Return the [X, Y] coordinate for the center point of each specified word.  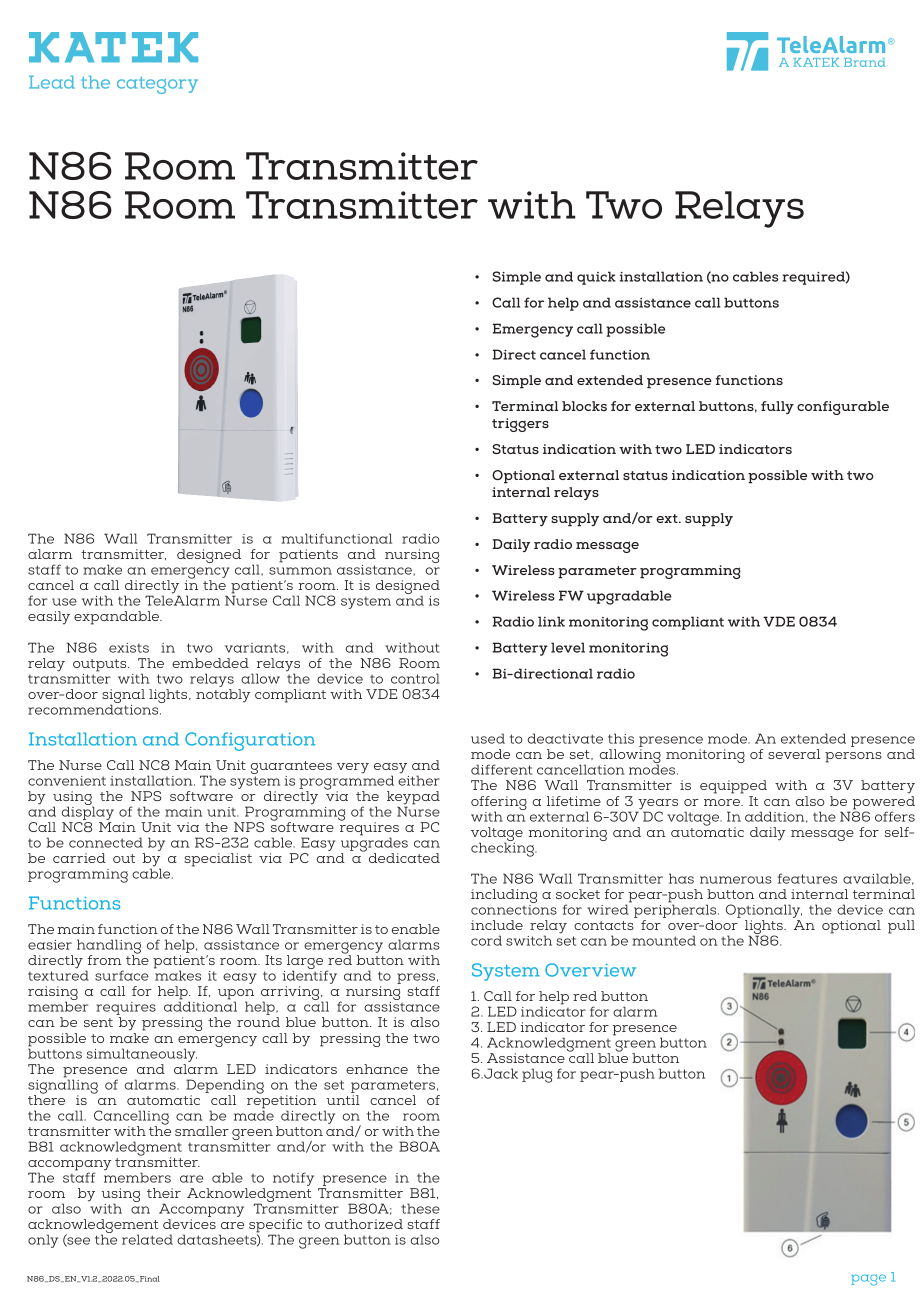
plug [537, 1075]
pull [901, 927]
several [794, 754]
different [501, 769]
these [420, 1208]
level [568, 647]
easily [49, 618]
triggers [520, 425]
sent [98, 1022]
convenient [67, 781]
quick [596, 278]
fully [777, 407]
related [147, 1239]
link [551, 621]
